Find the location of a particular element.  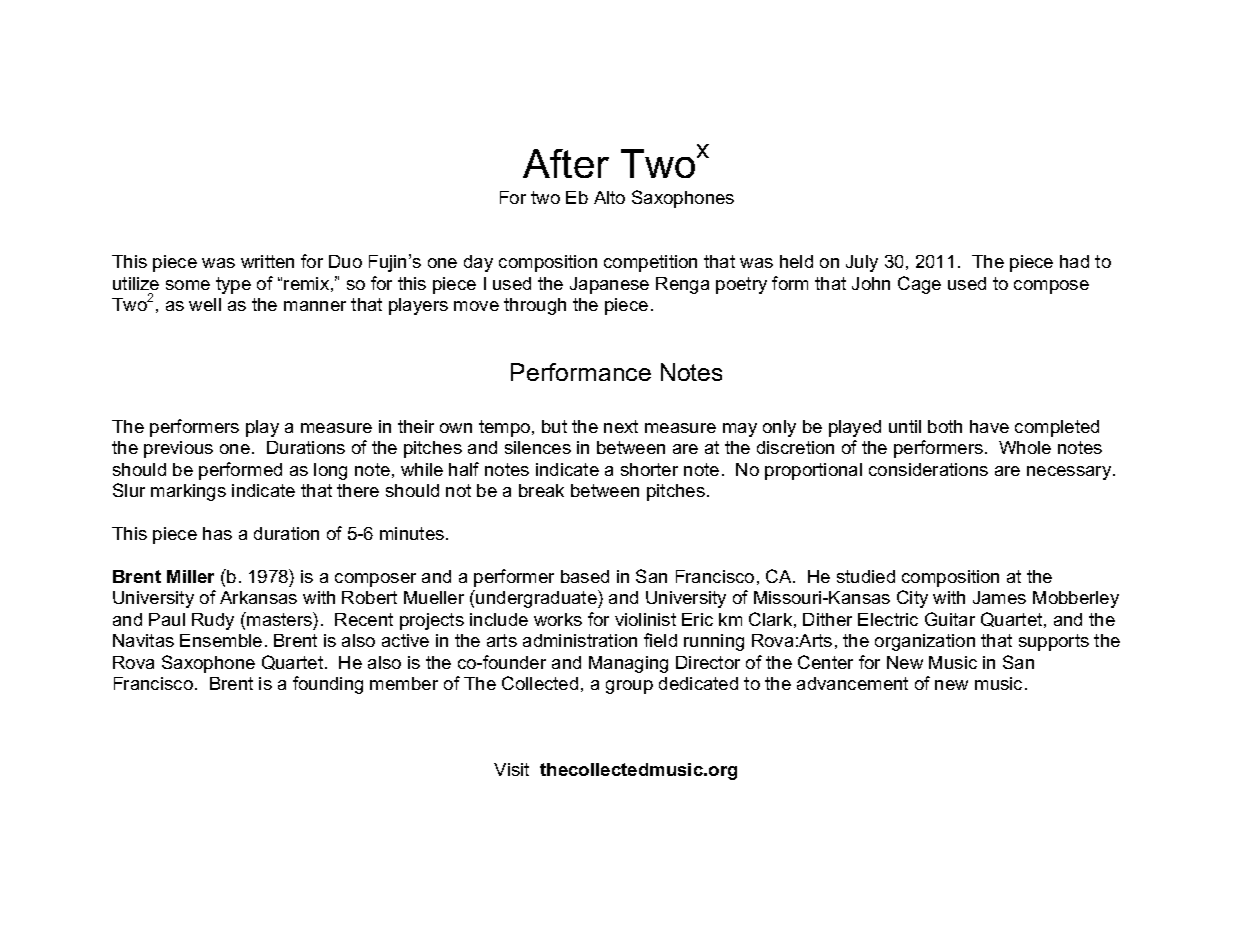

next is located at coordinates (621, 426).
